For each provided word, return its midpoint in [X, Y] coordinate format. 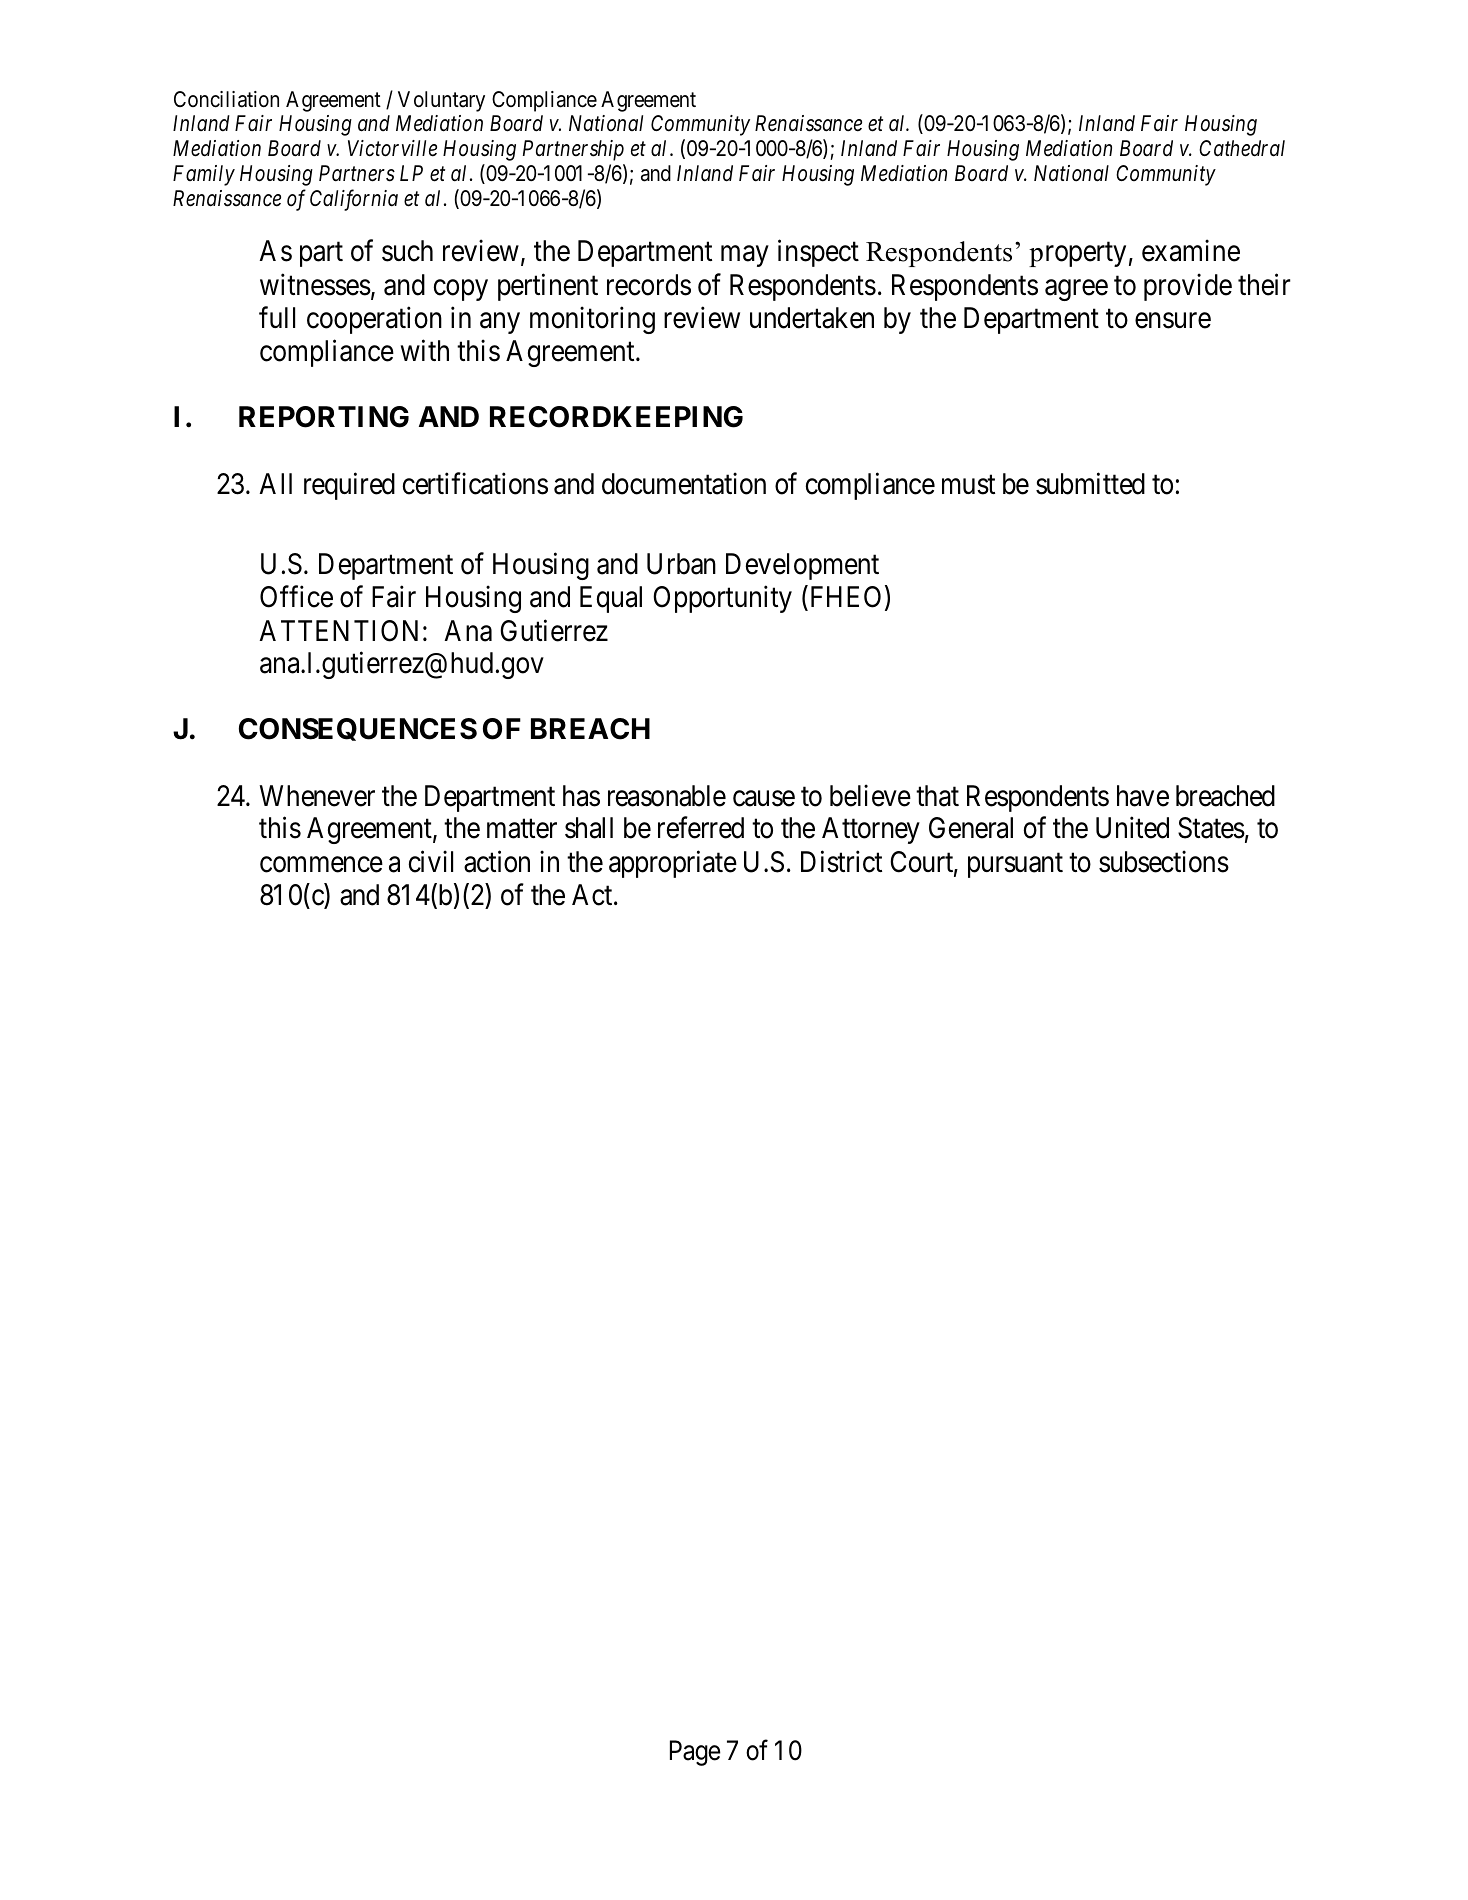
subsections [1164, 862]
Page [695, 1753]
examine [1191, 251]
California [354, 200]
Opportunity [722, 599]
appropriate [673, 864]
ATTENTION [338, 631]
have [1143, 796]
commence [321, 865]
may [744, 256]
